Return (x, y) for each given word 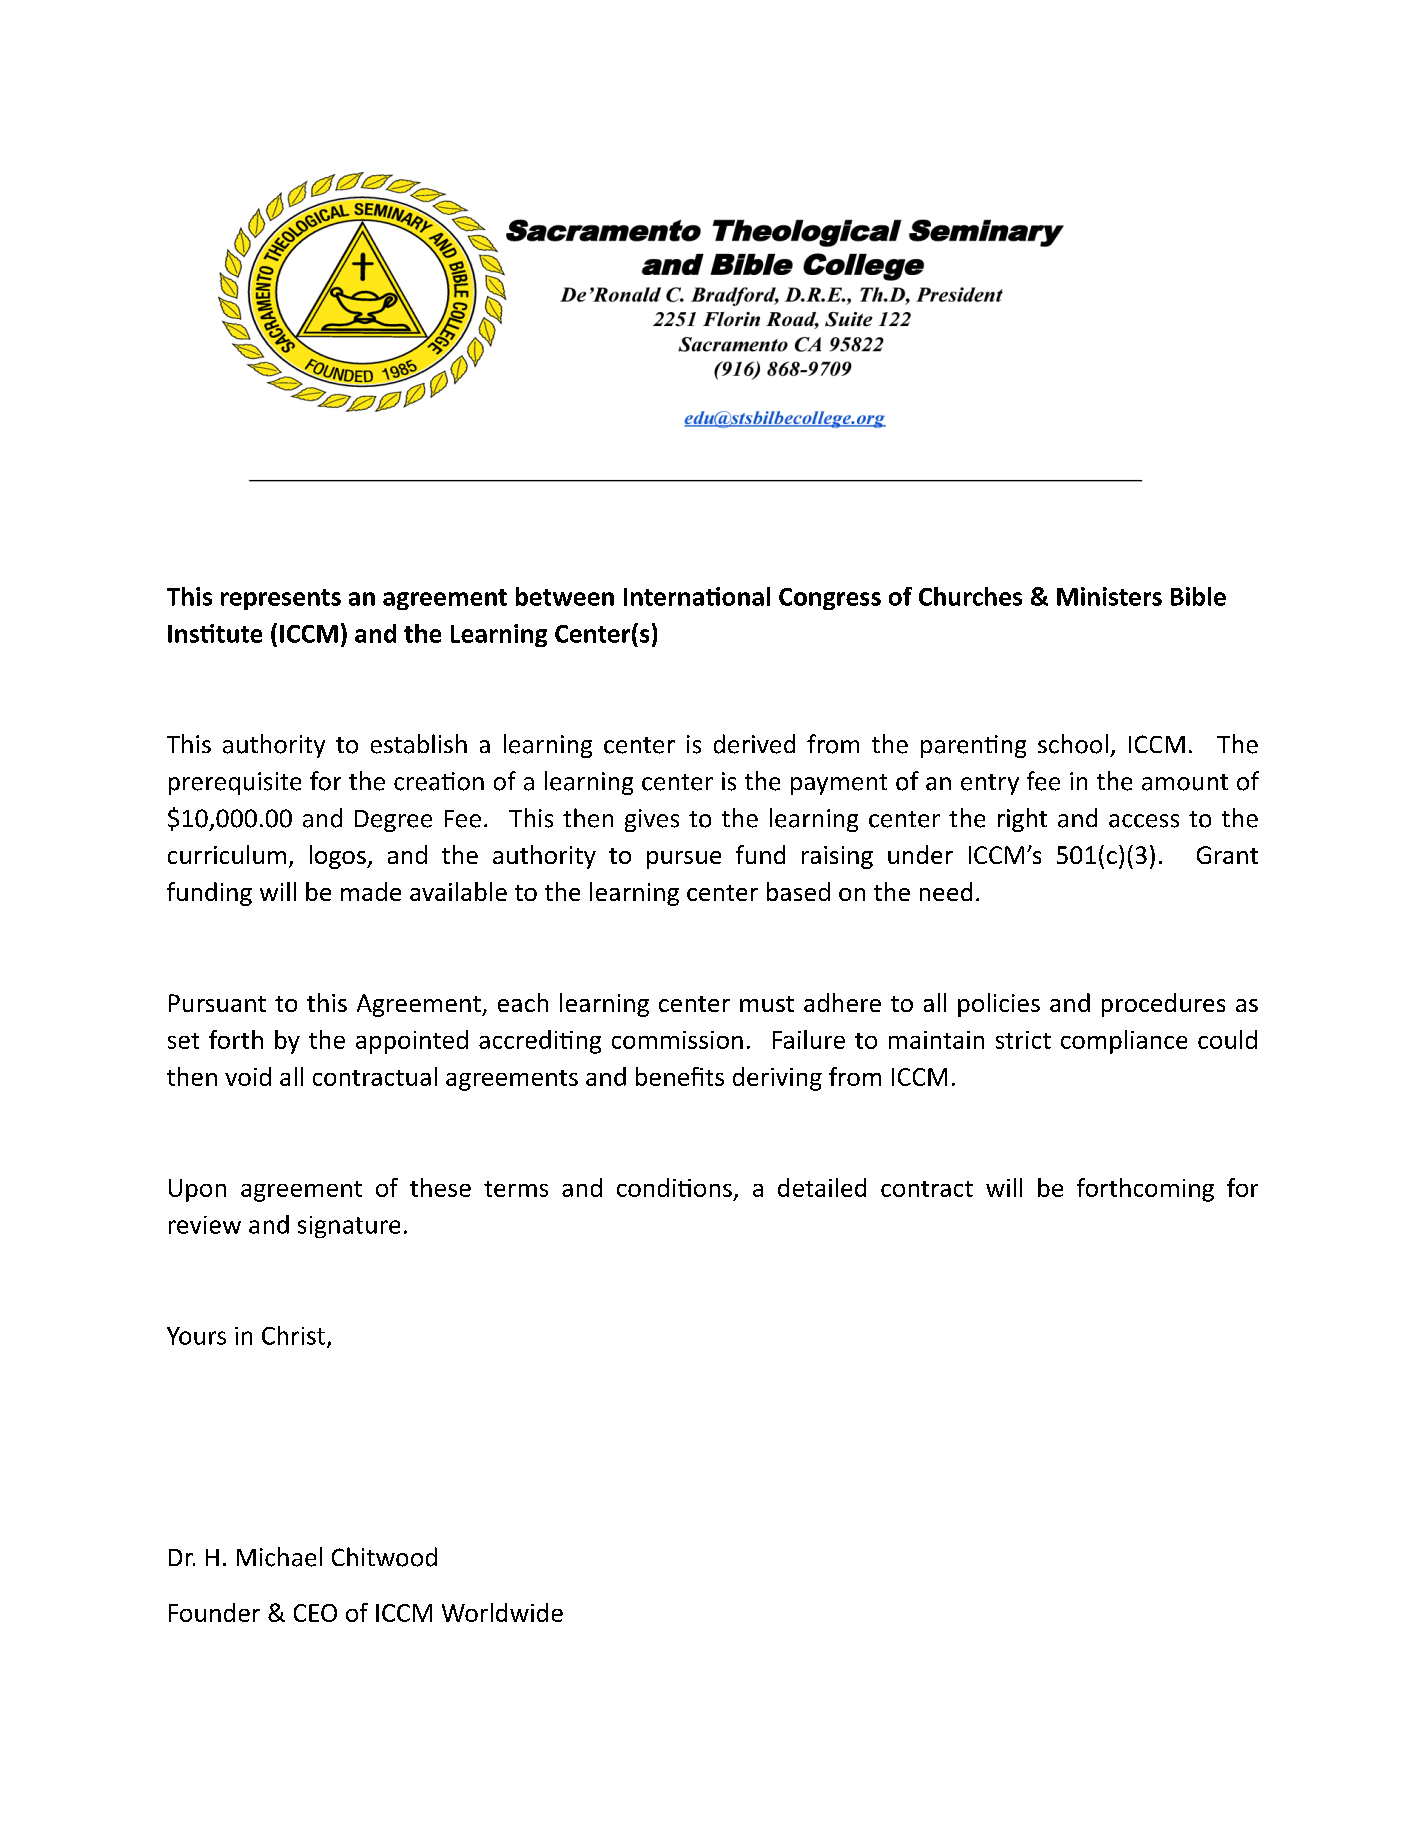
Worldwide (502, 1612)
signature (349, 1227)
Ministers (1109, 596)
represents (281, 599)
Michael (279, 1557)
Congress (830, 599)
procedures (1163, 1005)
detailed (822, 1187)
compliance (1124, 1042)
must (767, 1004)
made (371, 891)
